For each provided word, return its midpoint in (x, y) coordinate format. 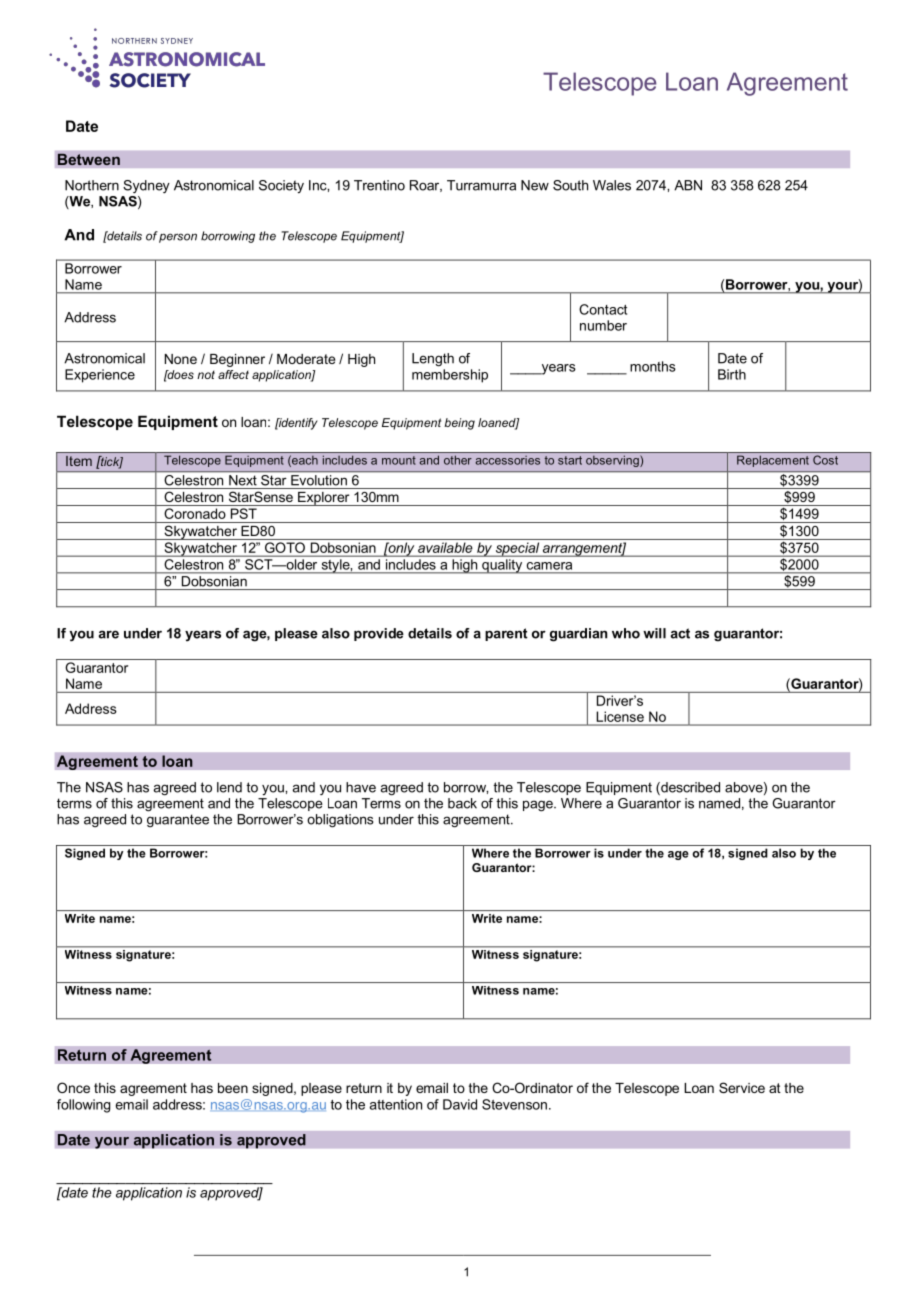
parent (506, 634)
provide (379, 634)
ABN (688, 185)
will (654, 633)
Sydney (146, 186)
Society (281, 186)
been (233, 1088)
